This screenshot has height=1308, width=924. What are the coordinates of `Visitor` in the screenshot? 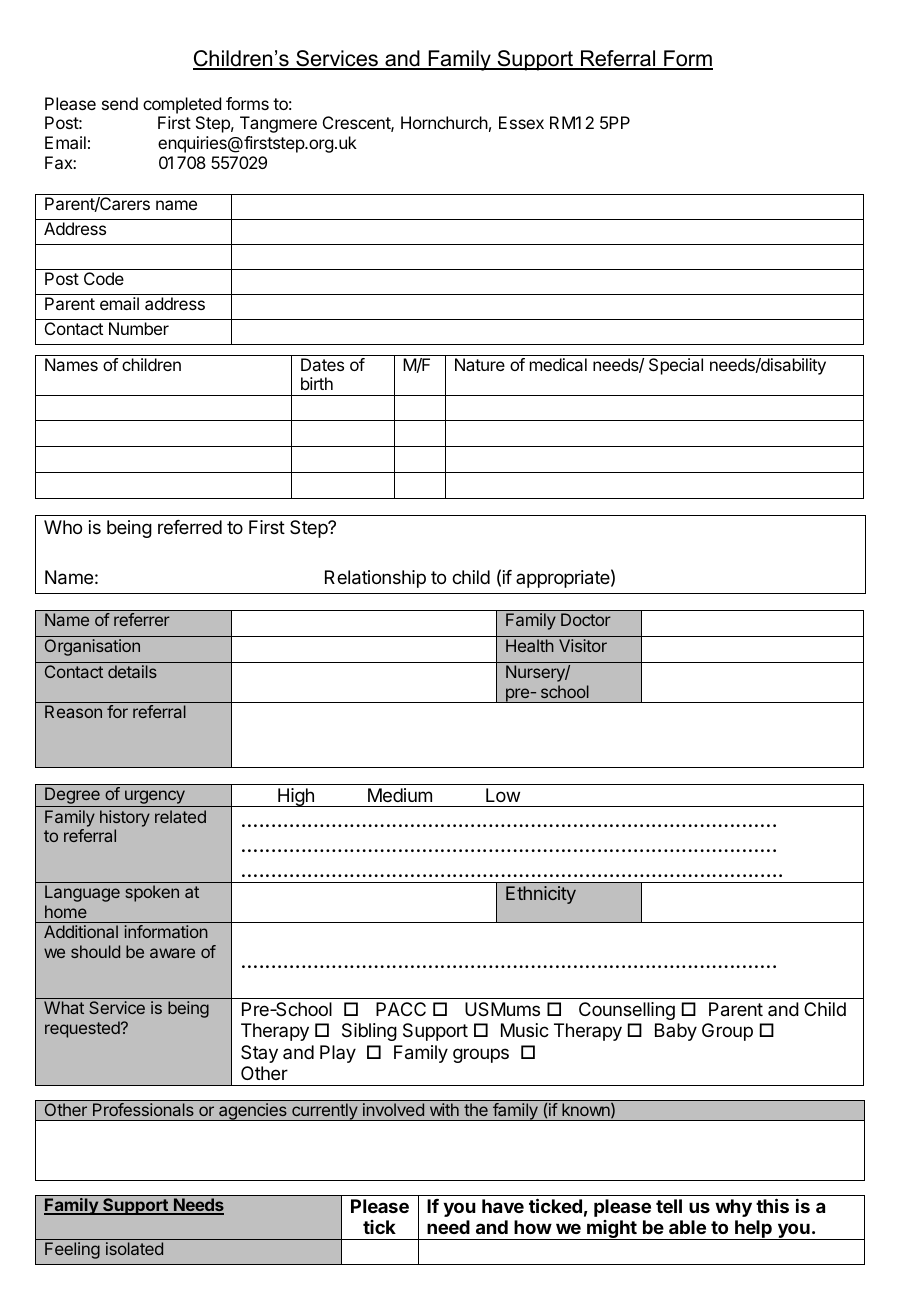 It's located at (583, 645).
